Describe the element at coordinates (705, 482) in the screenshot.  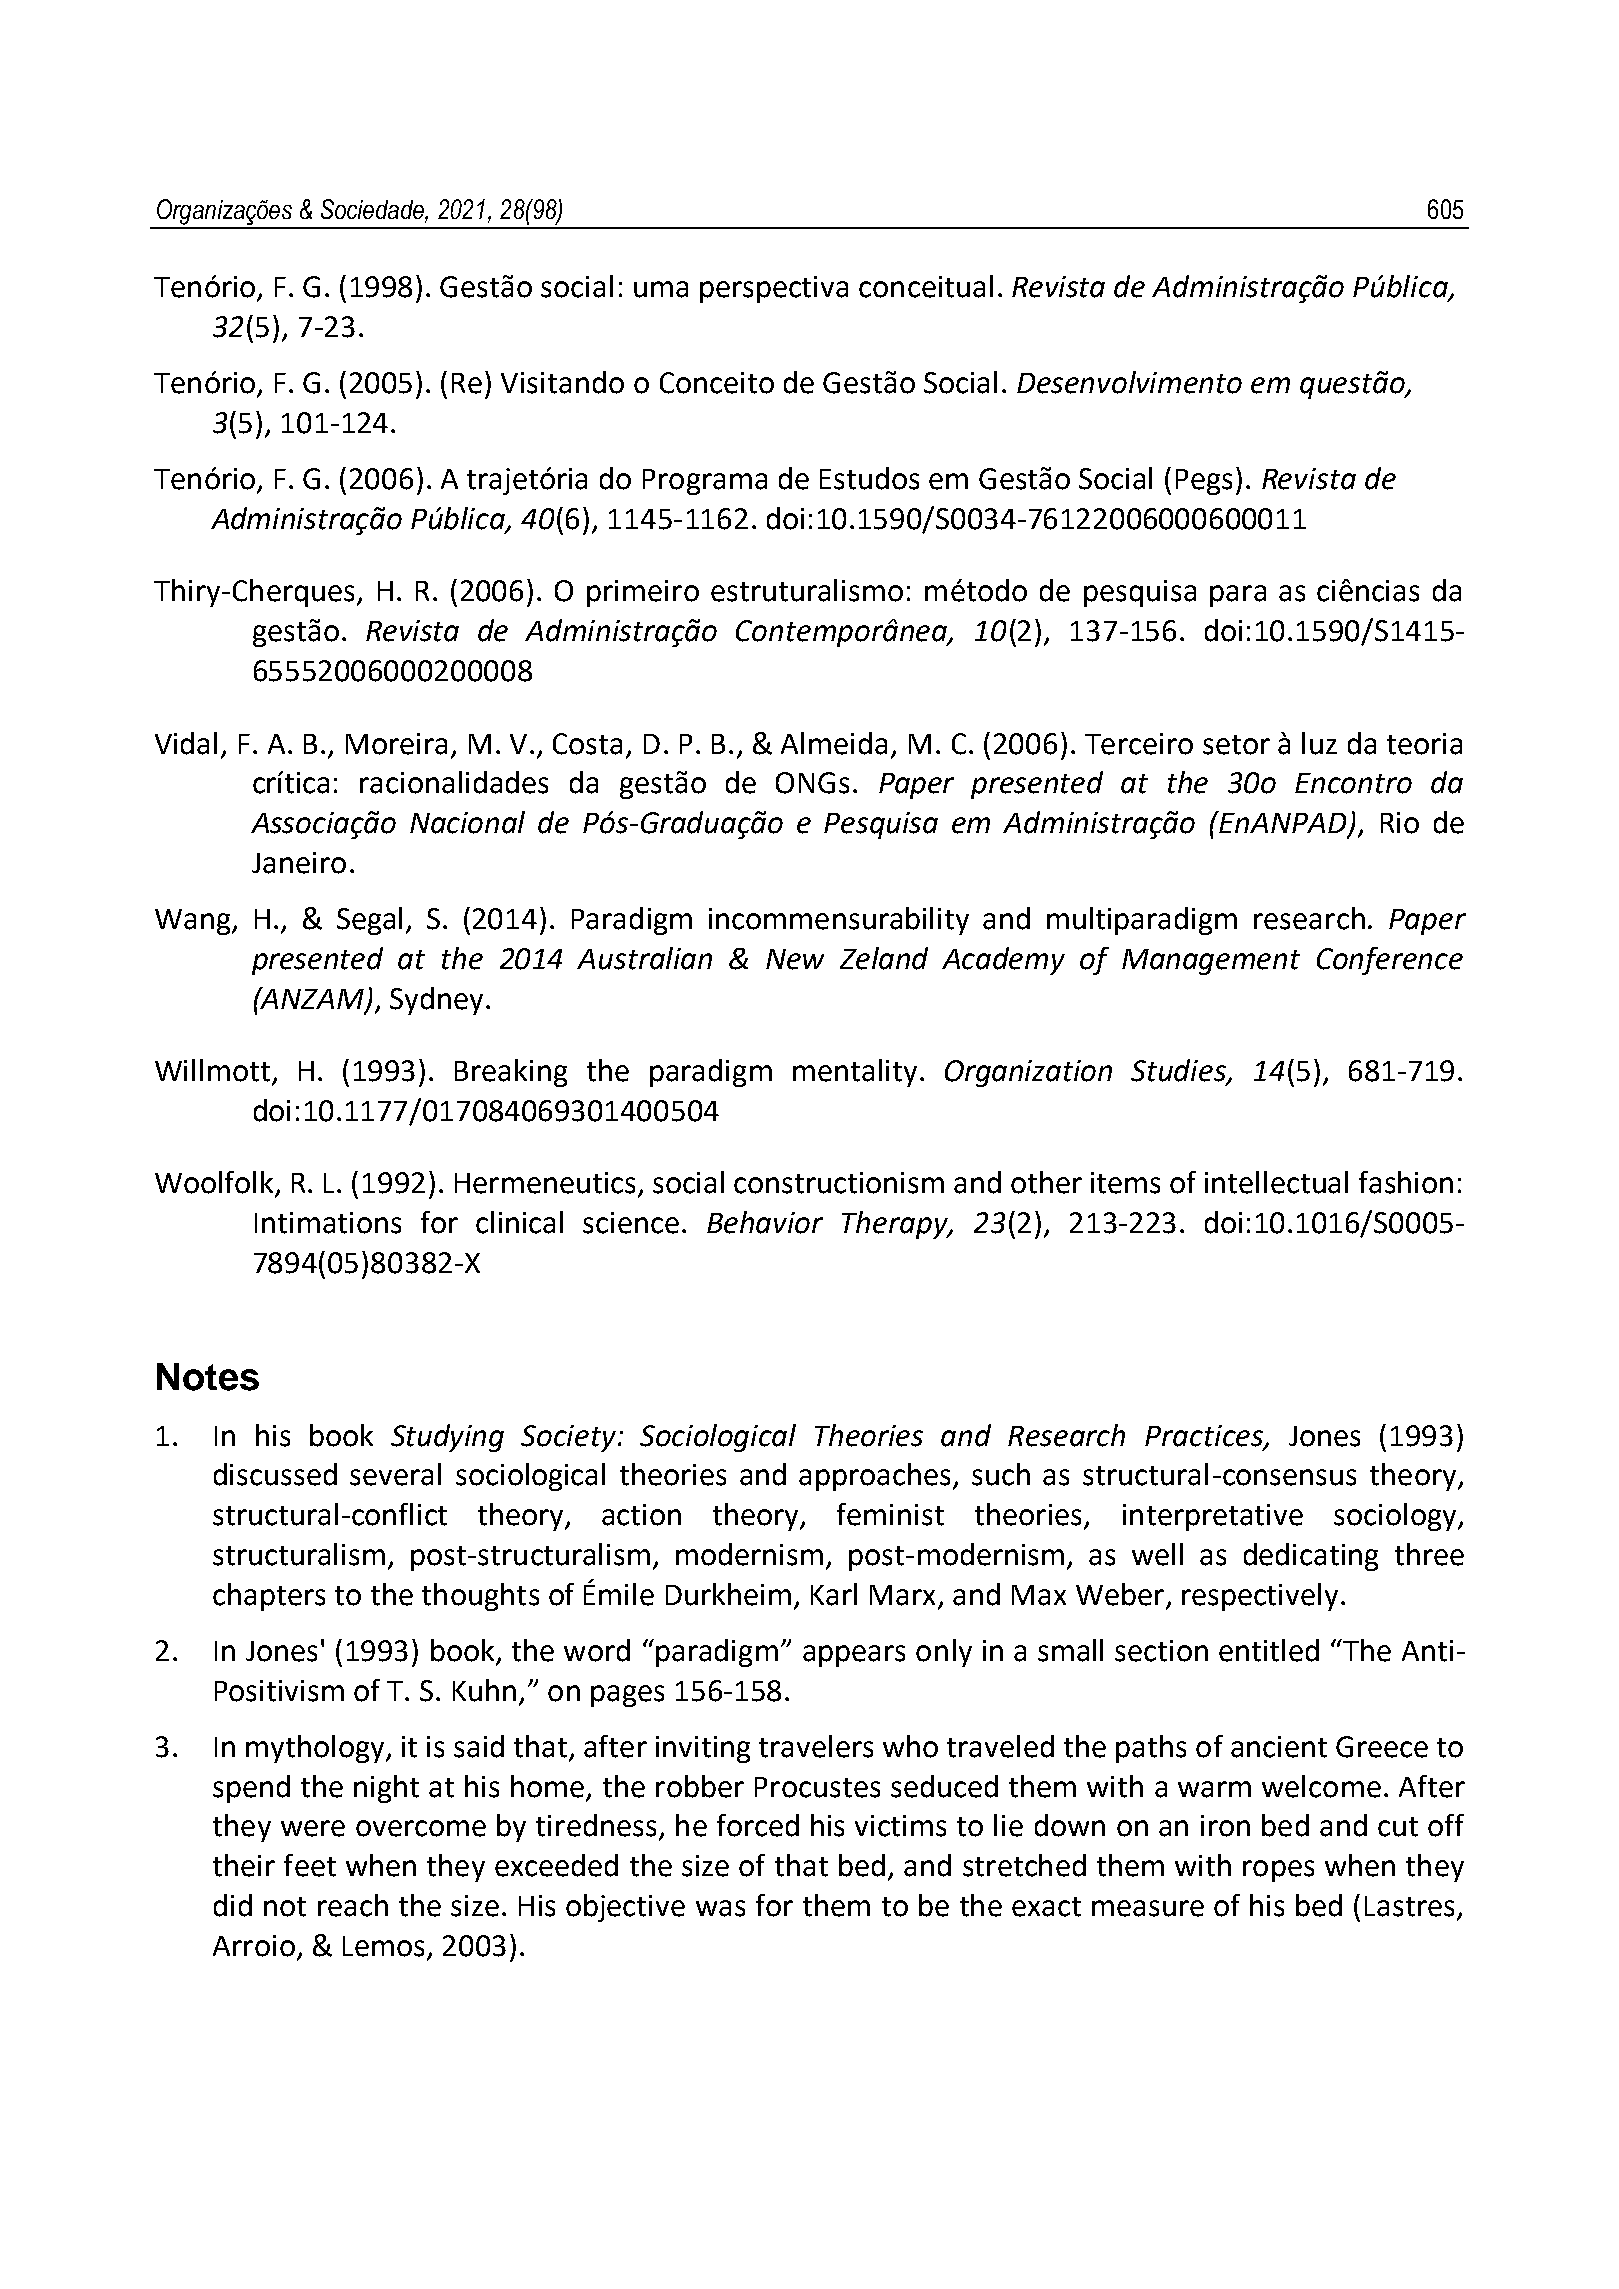
I see `Programa` at that location.
